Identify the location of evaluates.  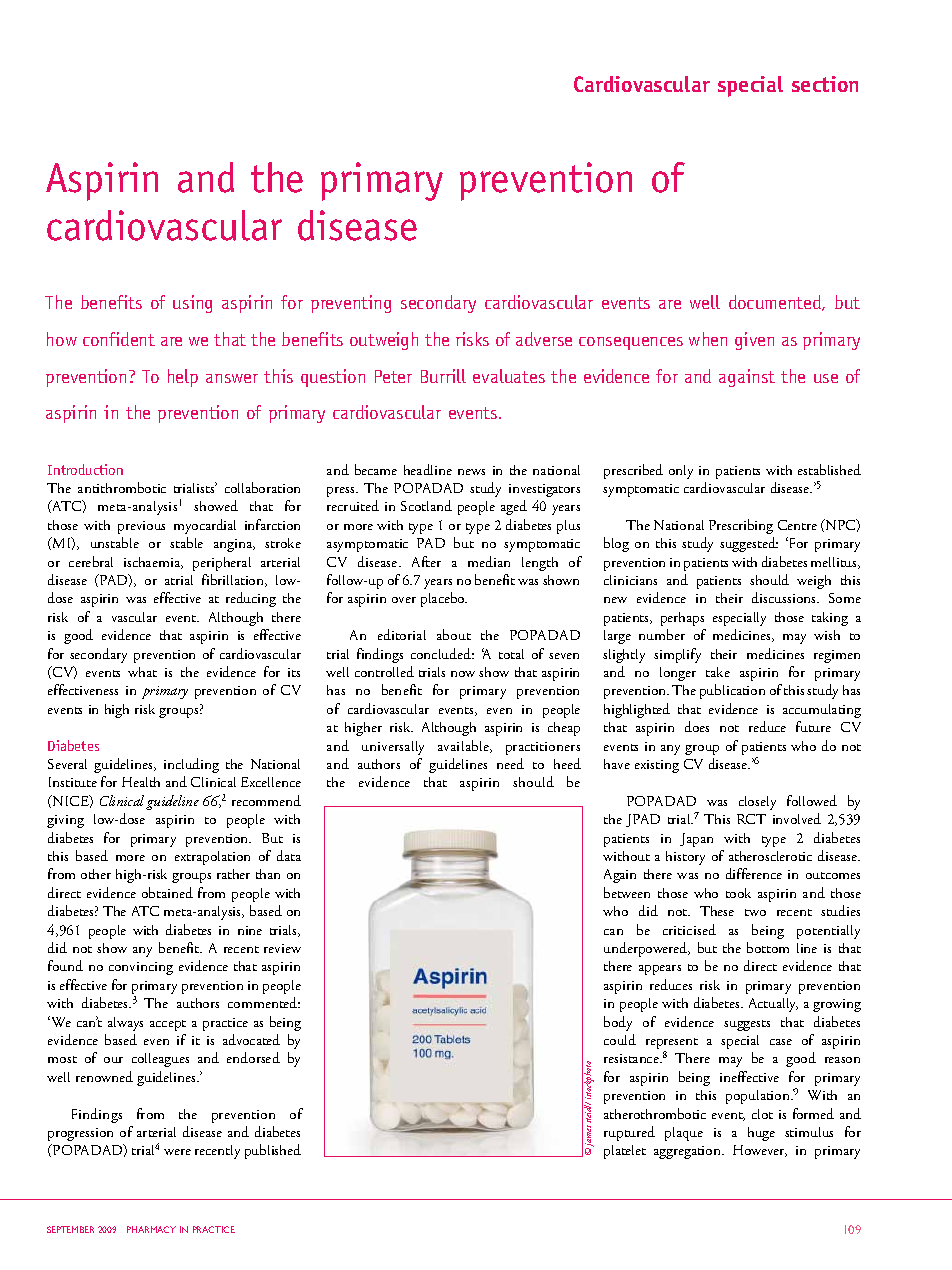
(509, 376).
